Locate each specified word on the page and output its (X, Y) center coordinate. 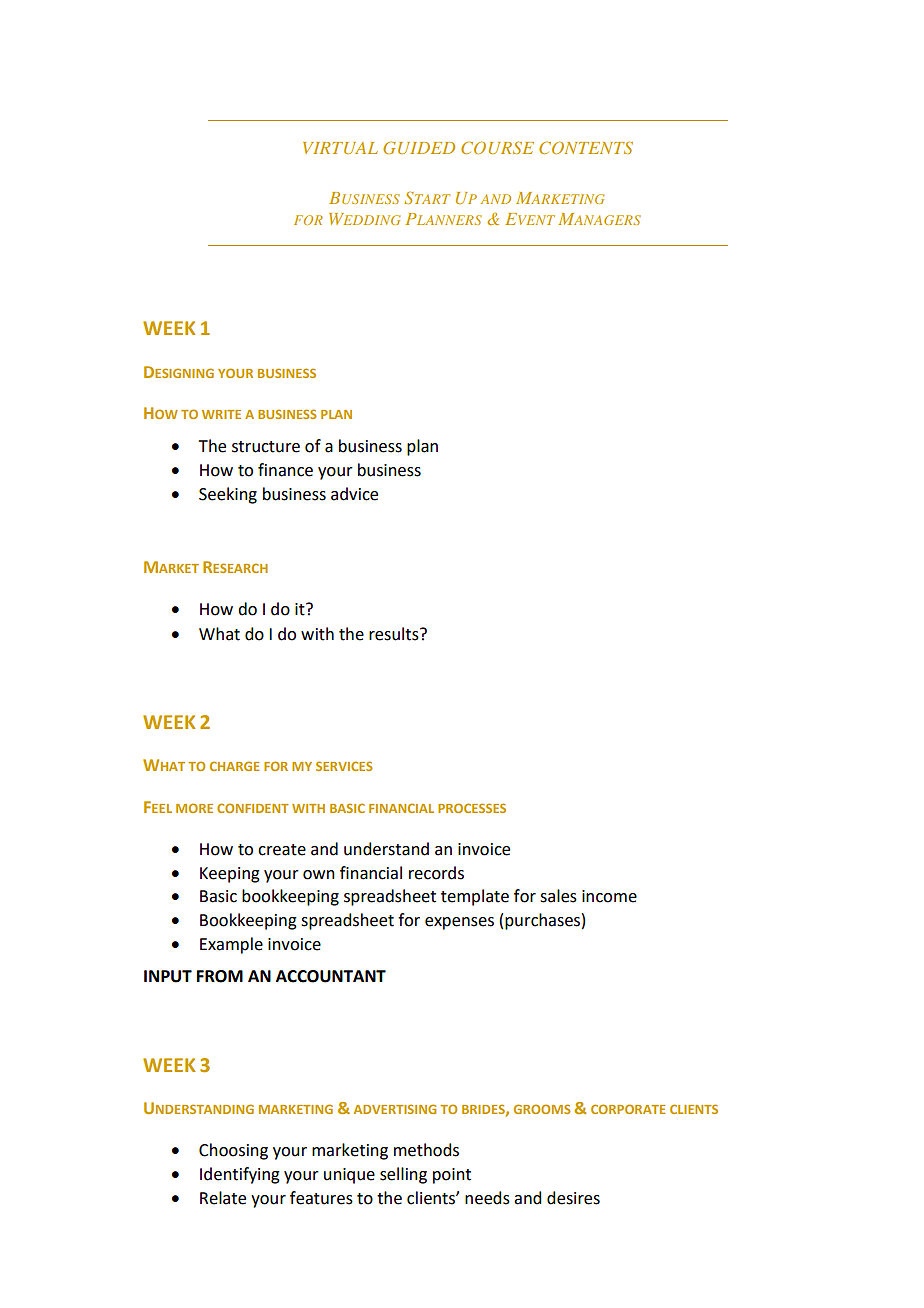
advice (354, 494)
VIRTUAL (340, 148)
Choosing (233, 1151)
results (395, 634)
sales (558, 896)
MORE (194, 808)
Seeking (228, 495)
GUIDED (419, 147)
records (436, 873)
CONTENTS (586, 147)
